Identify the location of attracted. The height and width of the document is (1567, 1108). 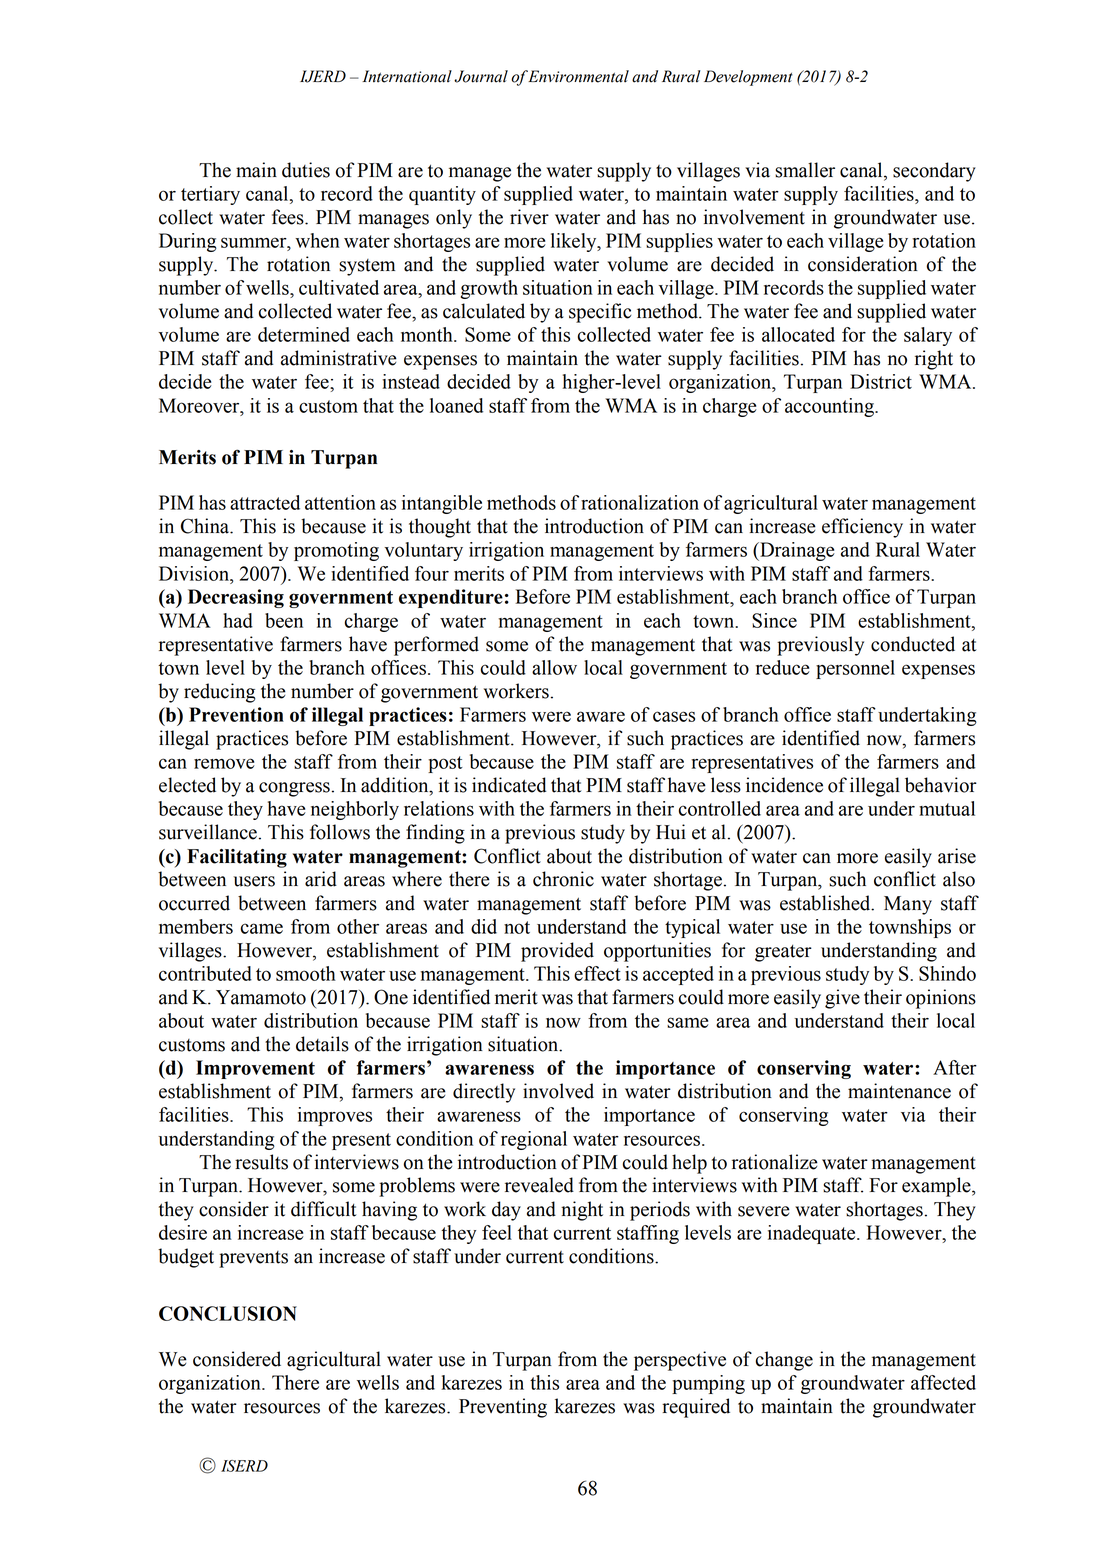
(265, 502).
